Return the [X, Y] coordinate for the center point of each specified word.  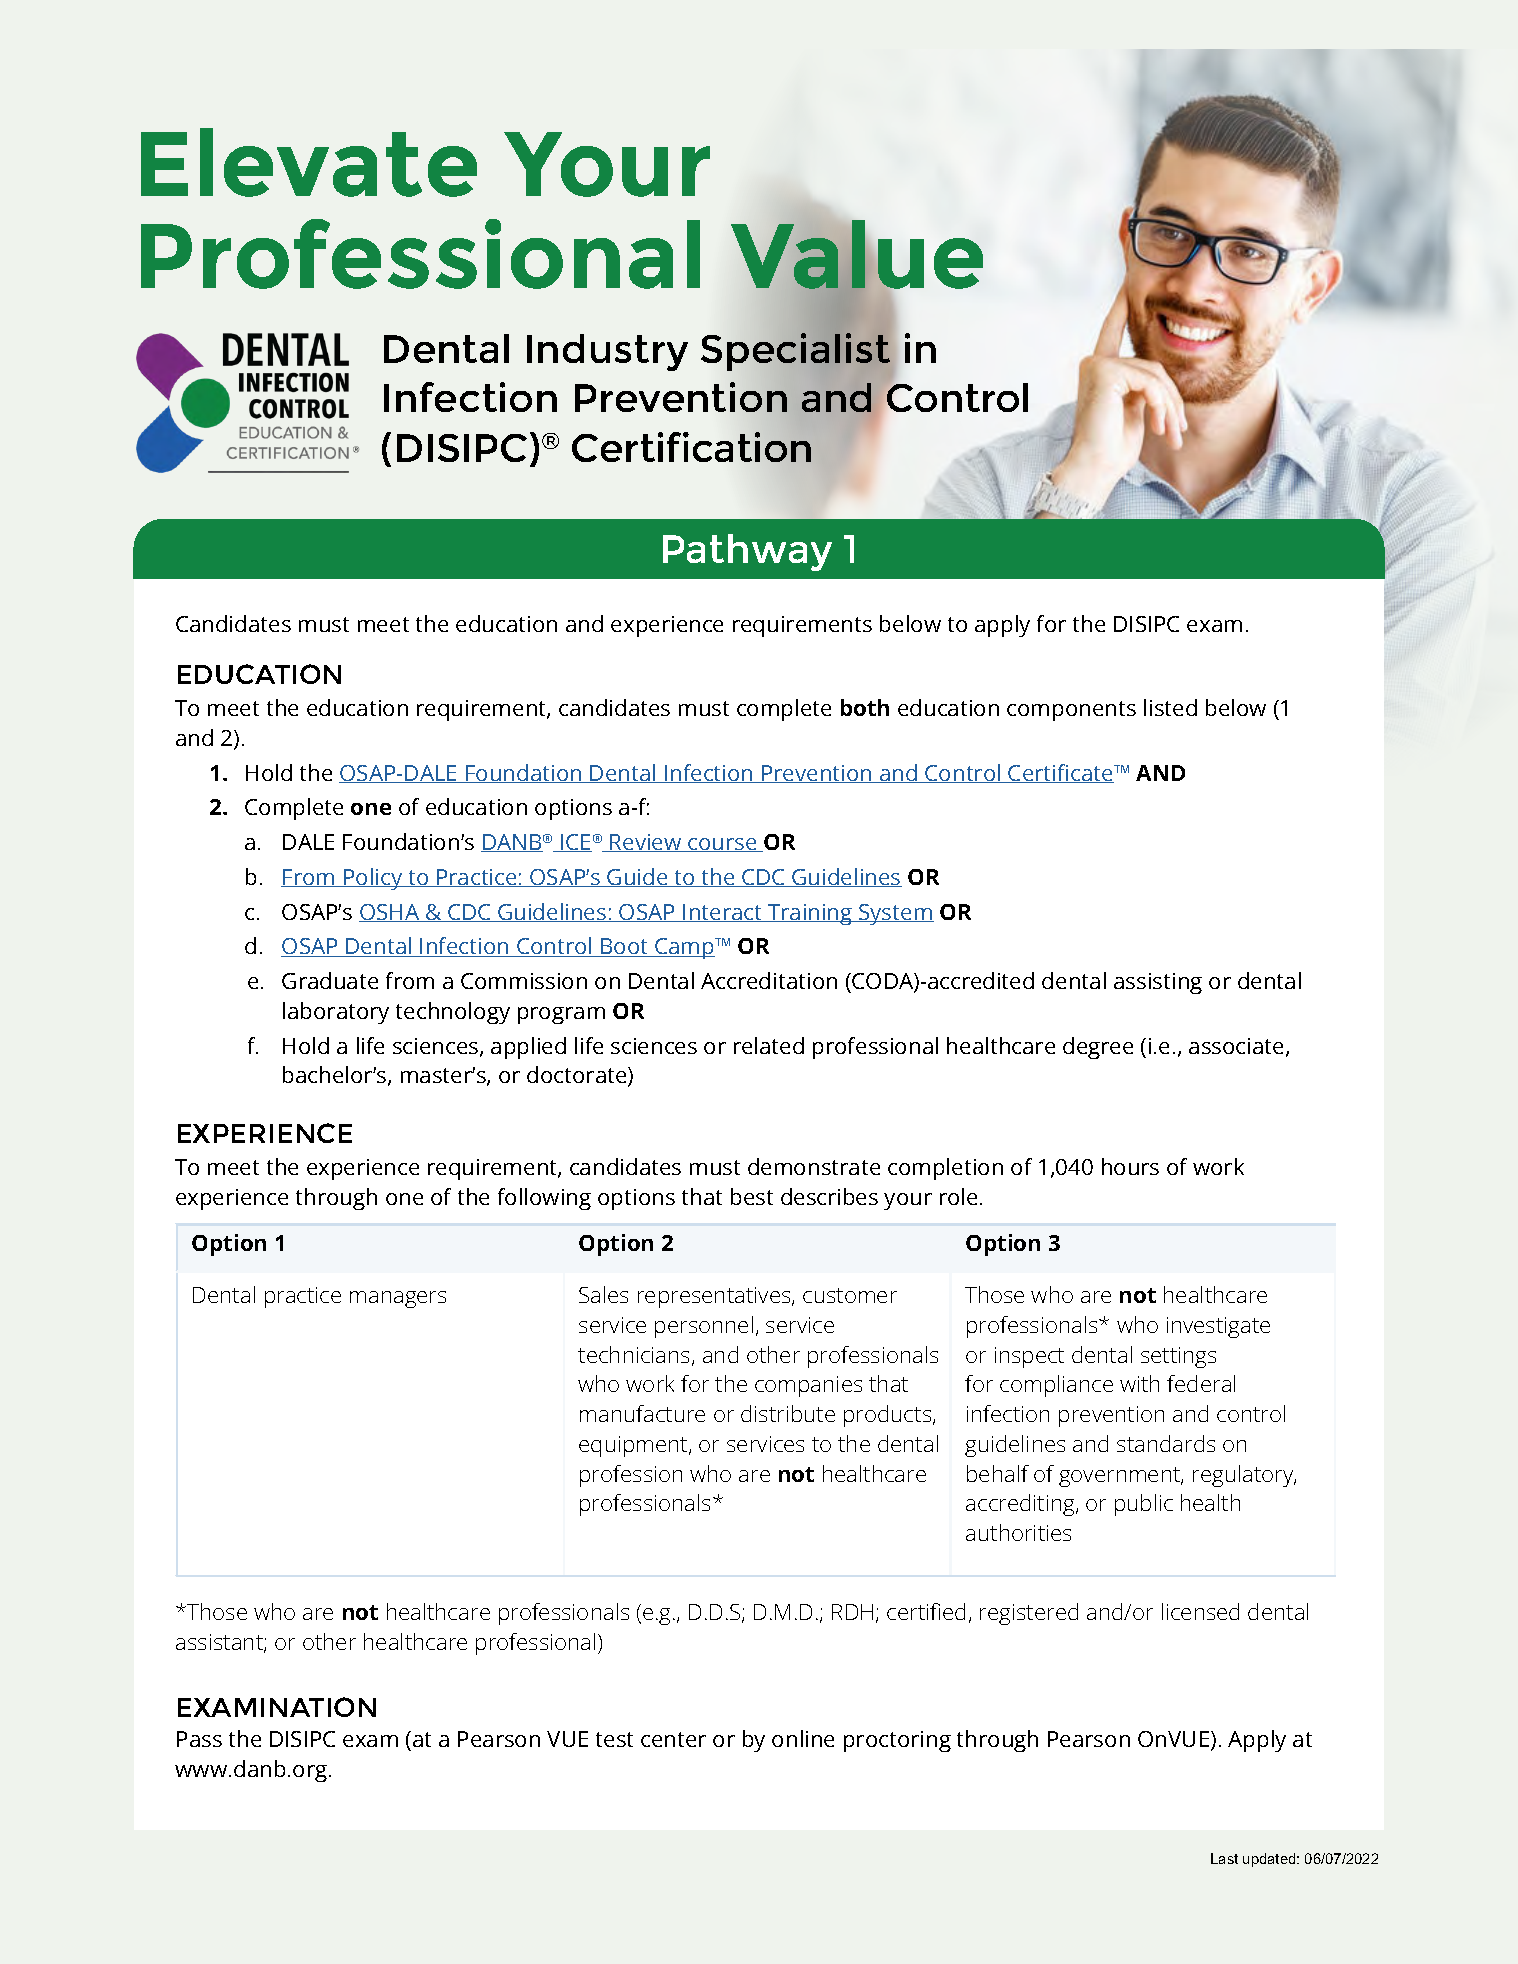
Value [857, 256]
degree [1098, 1048]
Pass [199, 1739]
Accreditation [769, 980]
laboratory [336, 1013]
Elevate [309, 162]
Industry [607, 352]
